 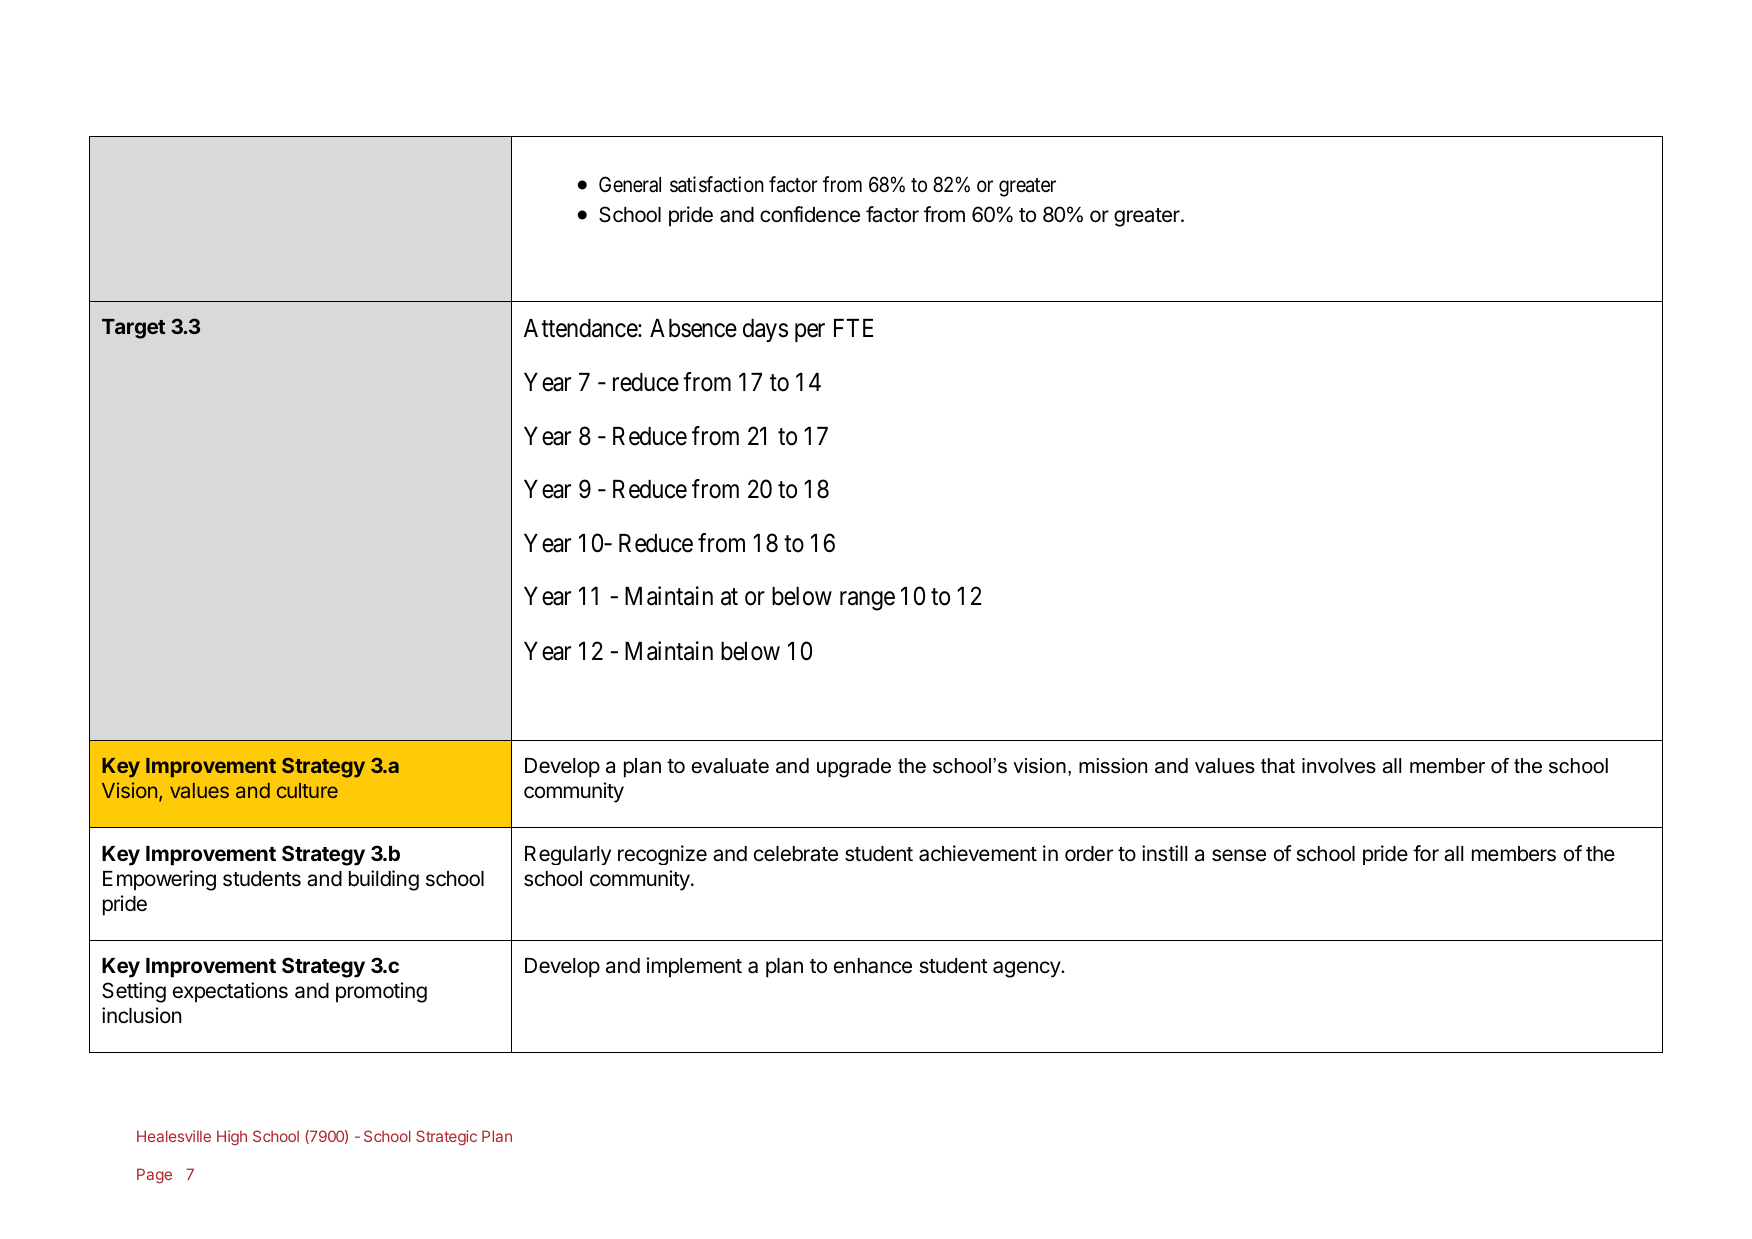 What do you see at coordinates (307, 790) in the screenshot?
I see `culture` at bounding box center [307, 790].
